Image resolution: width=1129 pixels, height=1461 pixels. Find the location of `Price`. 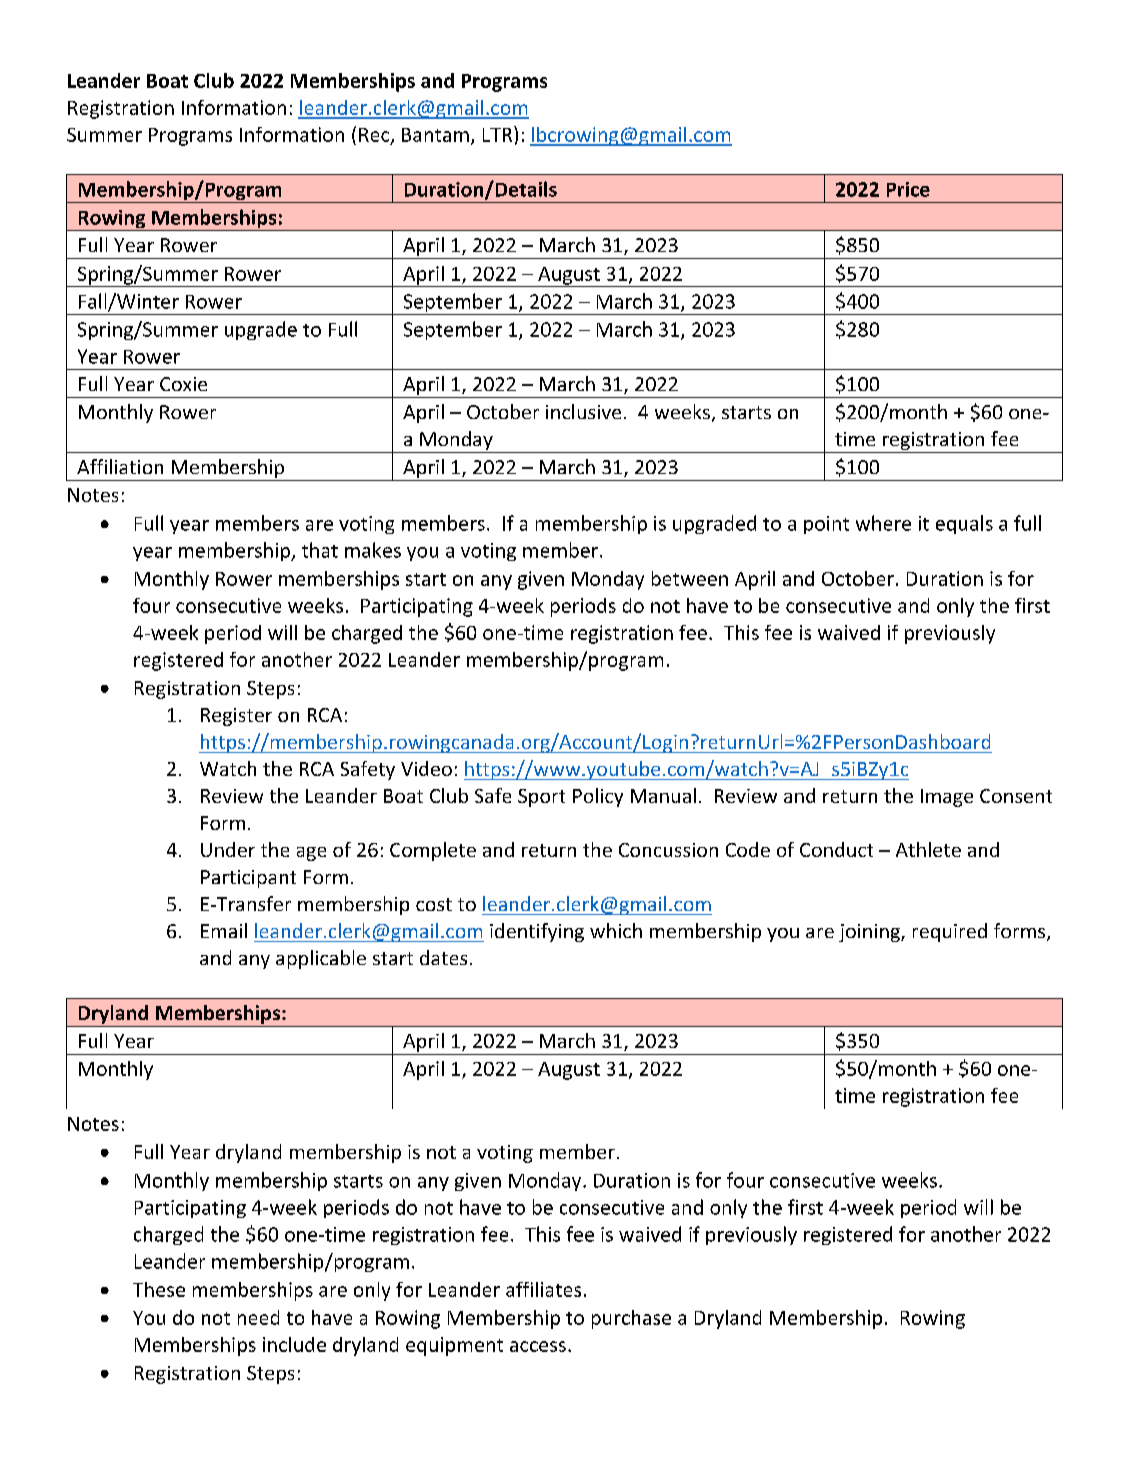

Price is located at coordinates (908, 189).
